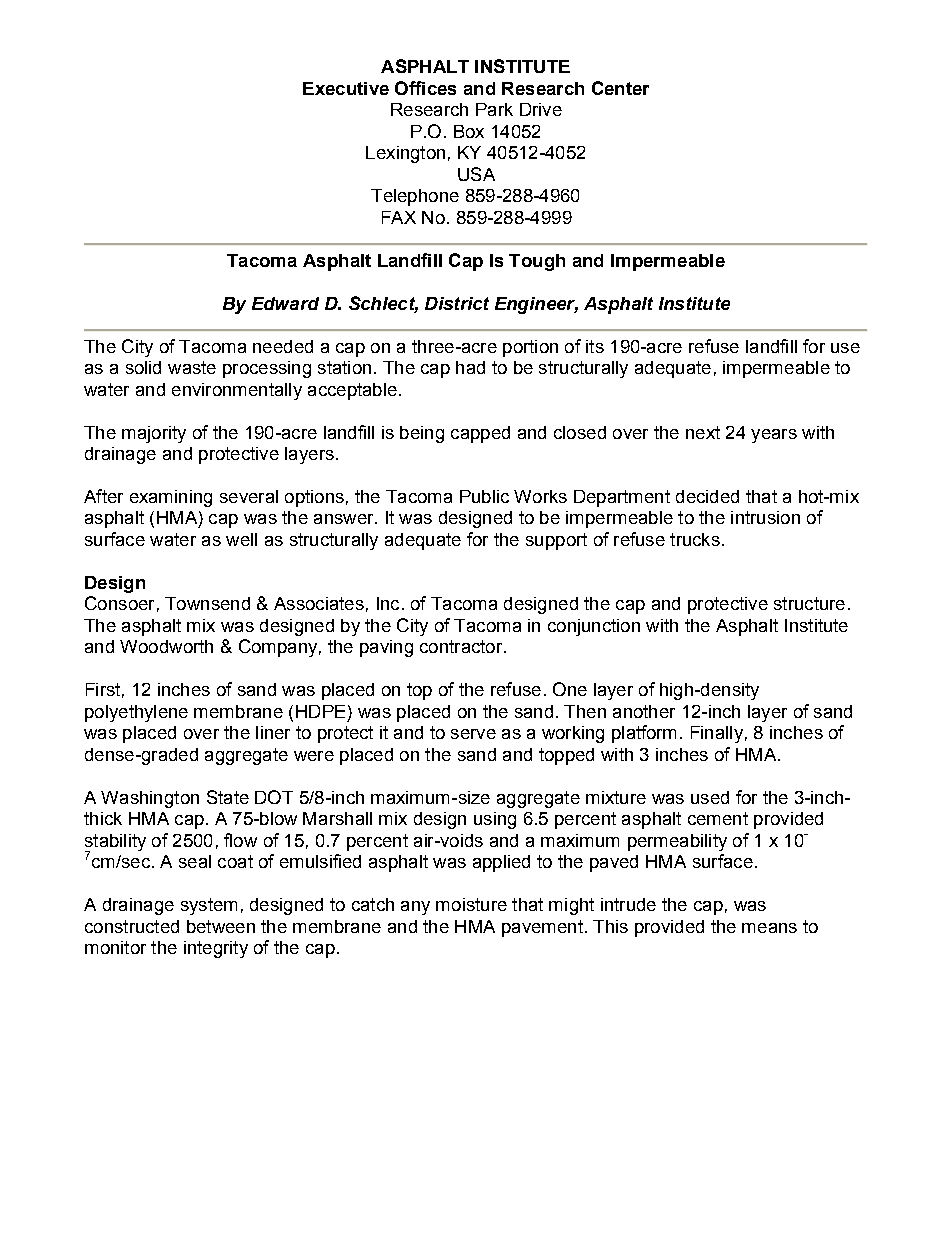 The width and height of the page is (952, 1233). What do you see at coordinates (707, 496) in the page?
I see `decided` at bounding box center [707, 496].
